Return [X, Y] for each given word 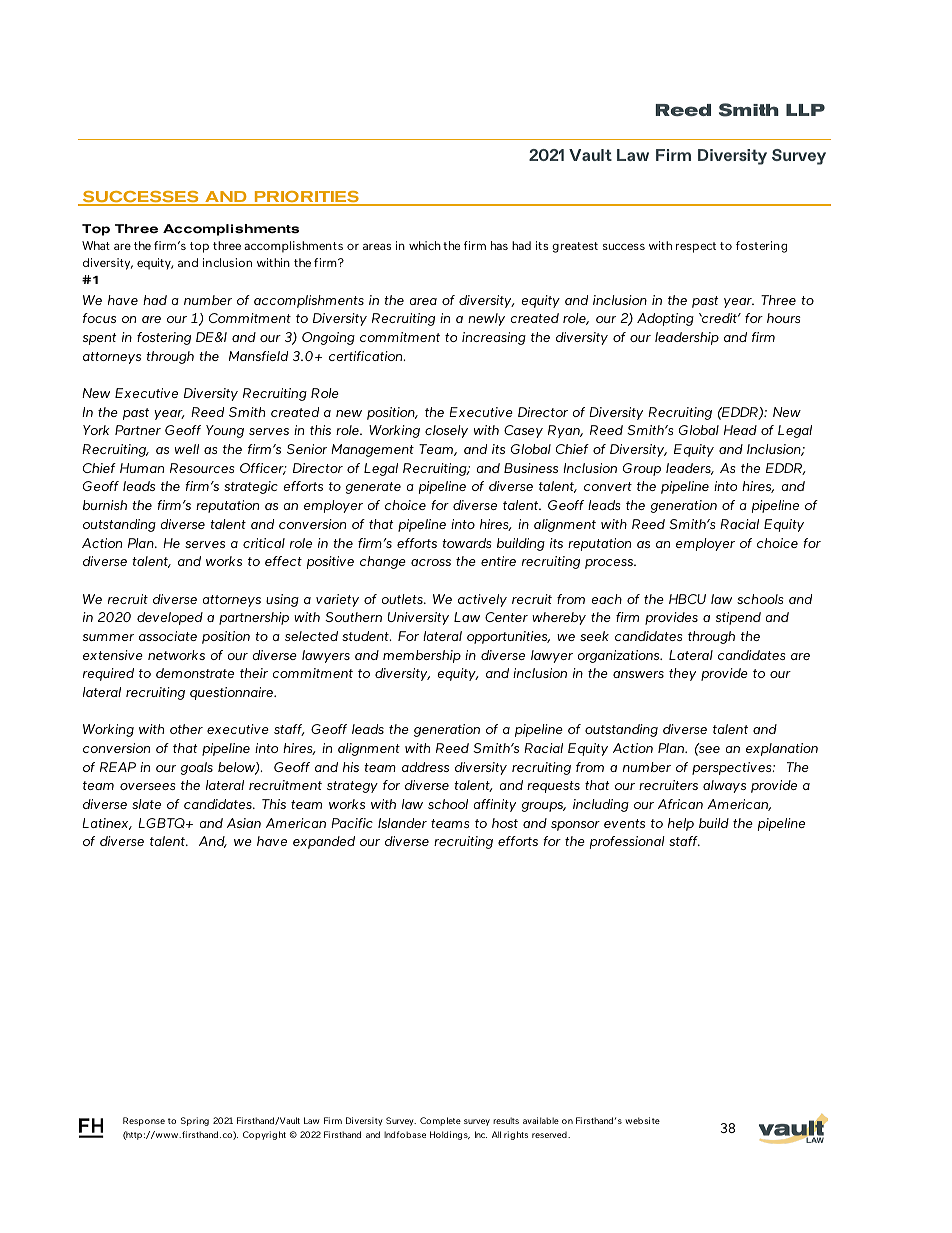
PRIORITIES [306, 198]
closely [446, 431]
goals [197, 768]
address [425, 767]
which [425, 245]
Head [740, 430]
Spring [195, 1121]
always [724, 786]
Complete [440, 1121]
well [187, 449]
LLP [805, 110]
